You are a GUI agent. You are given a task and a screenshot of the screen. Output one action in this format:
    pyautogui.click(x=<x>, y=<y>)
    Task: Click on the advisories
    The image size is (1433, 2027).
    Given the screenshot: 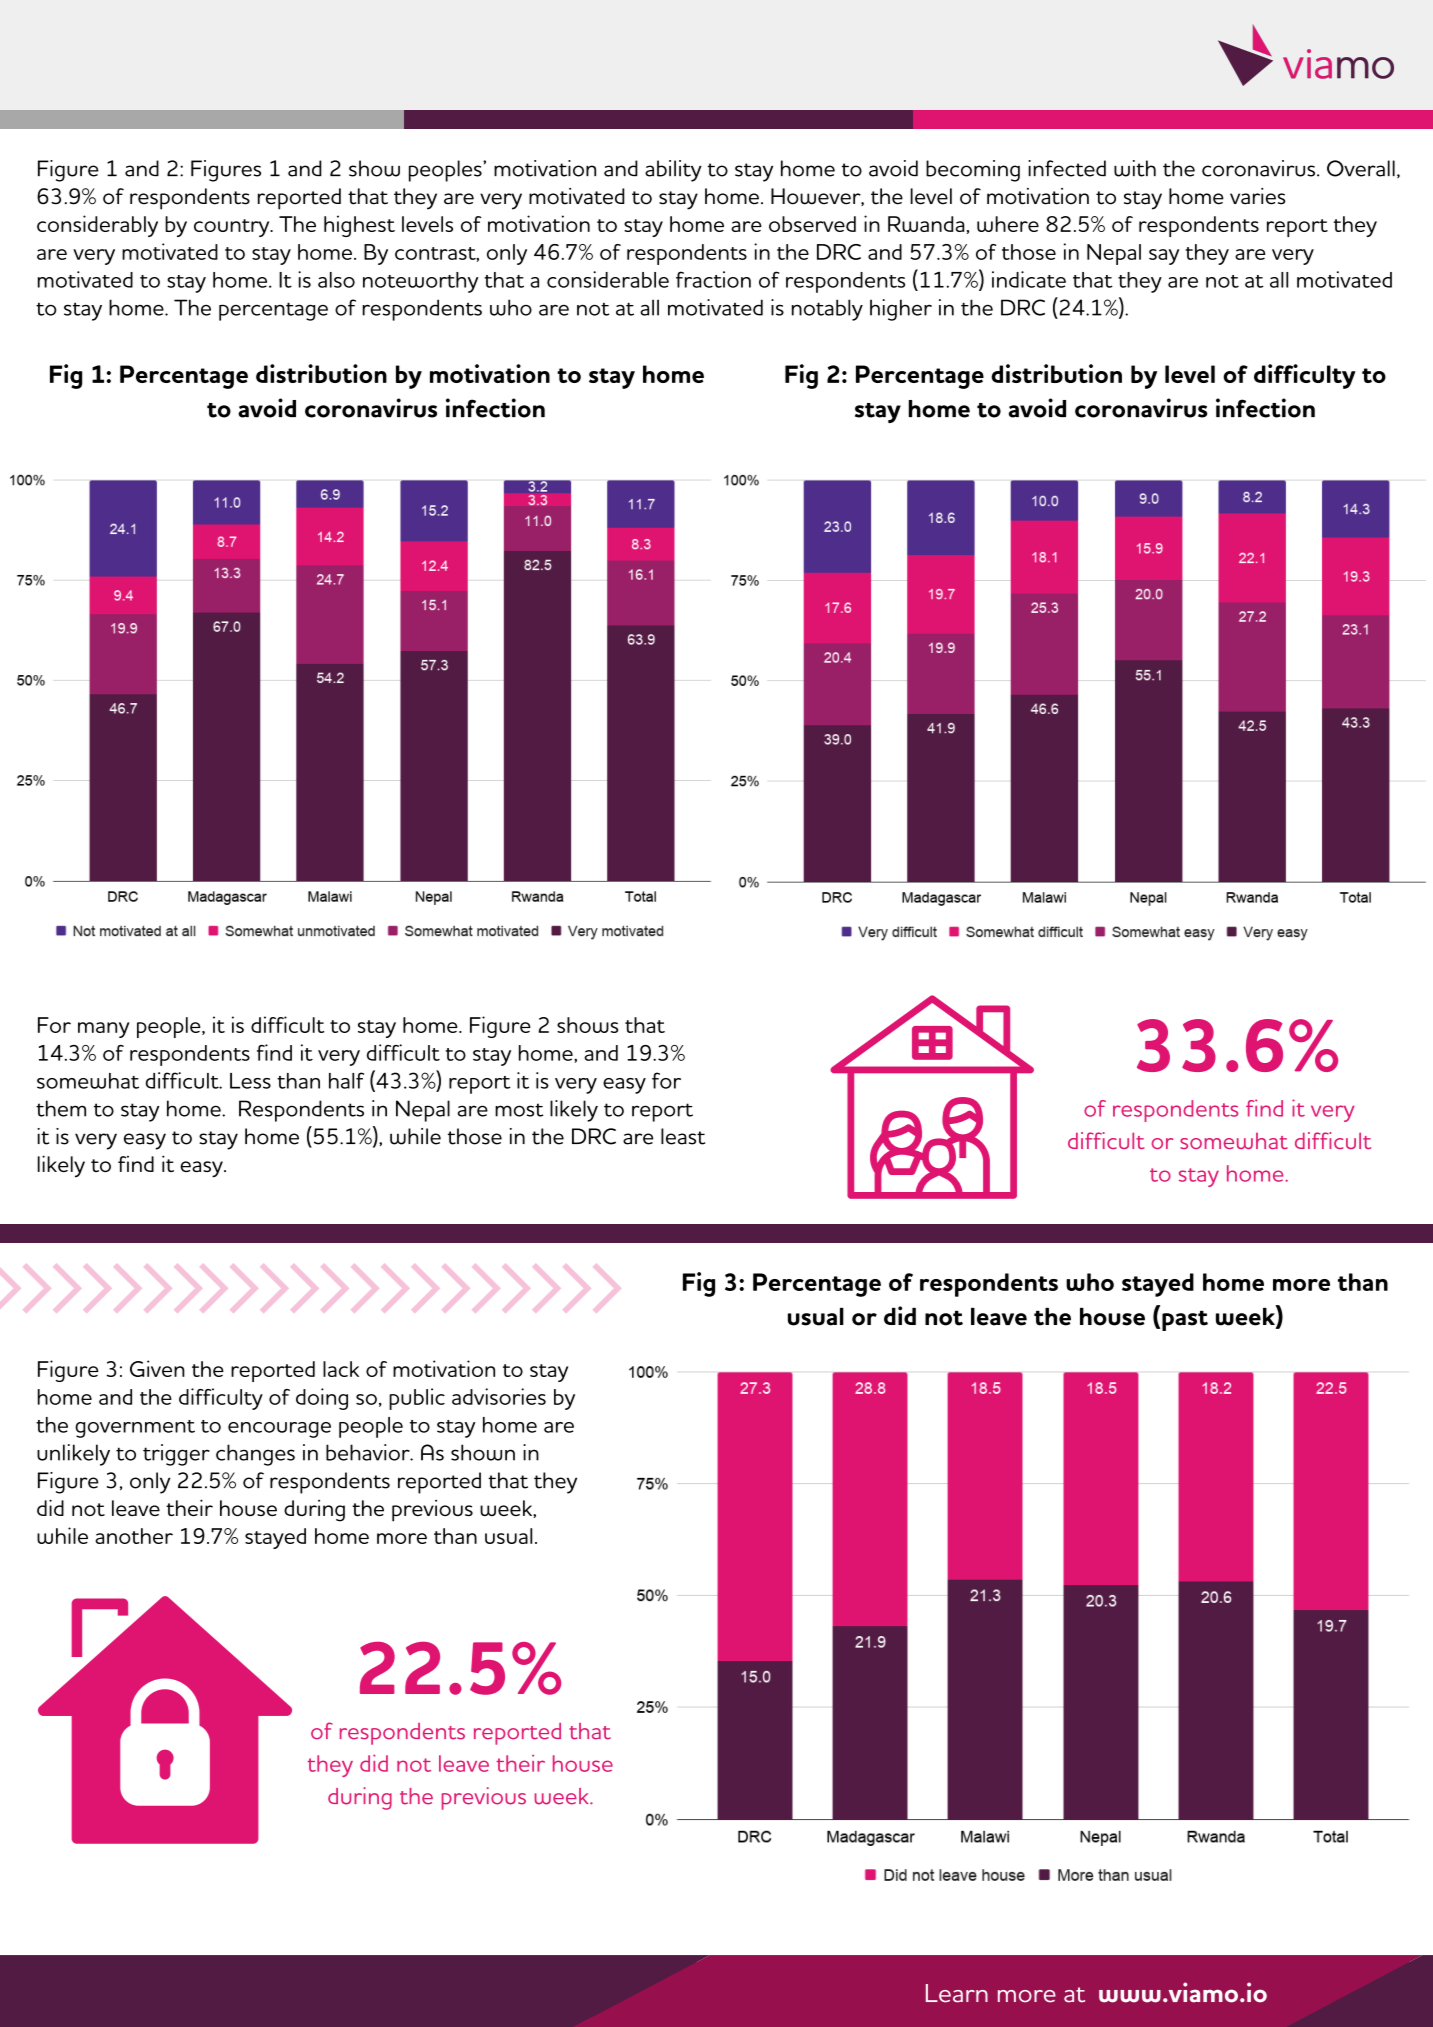 What is the action you would take?
    pyautogui.click(x=499, y=1396)
